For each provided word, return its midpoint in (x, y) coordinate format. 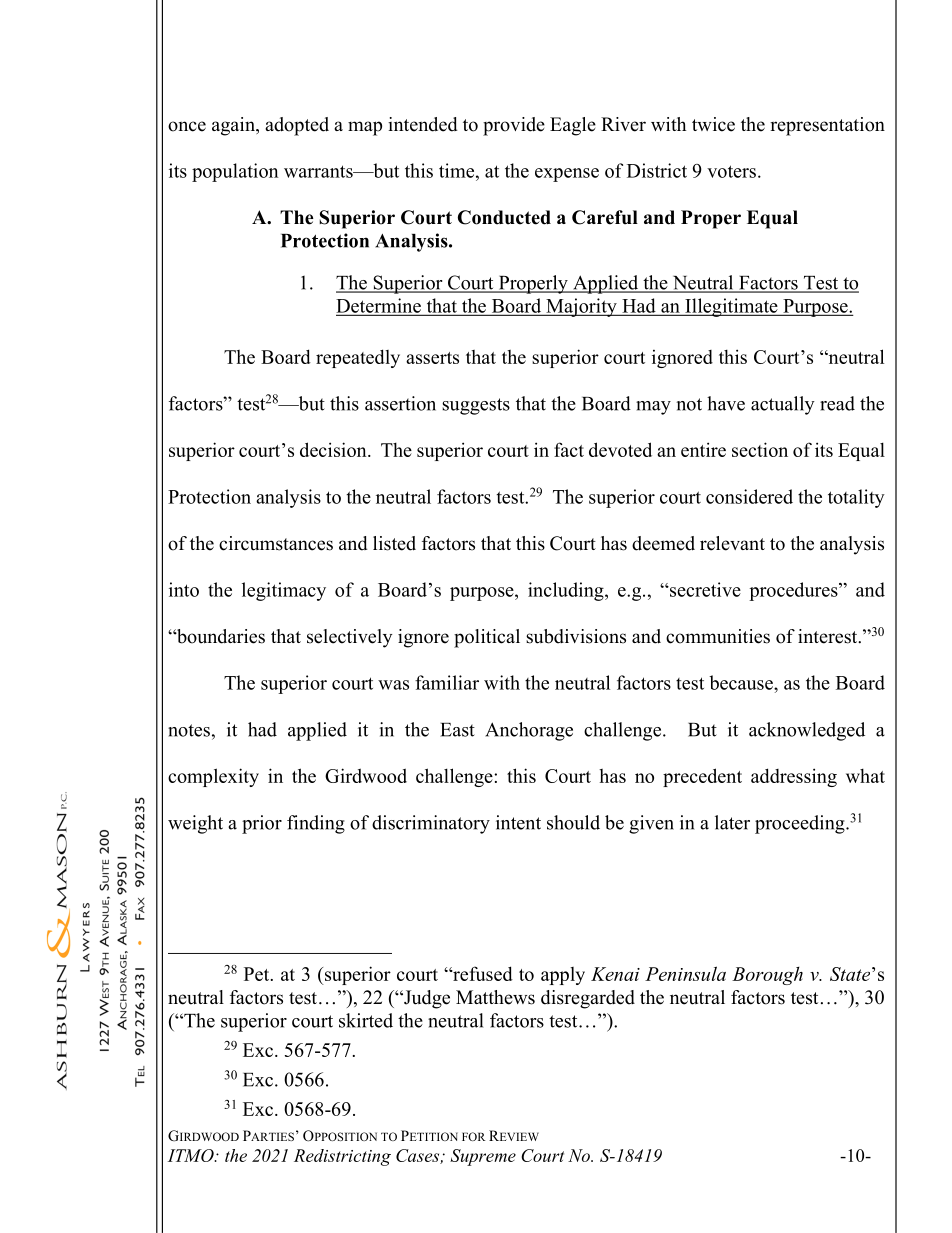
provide (514, 126)
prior (262, 824)
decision (334, 449)
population (235, 172)
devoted (620, 449)
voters (731, 171)
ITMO (192, 1155)
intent (518, 822)
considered (749, 496)
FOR (474, 1136)
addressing (794, 777)
